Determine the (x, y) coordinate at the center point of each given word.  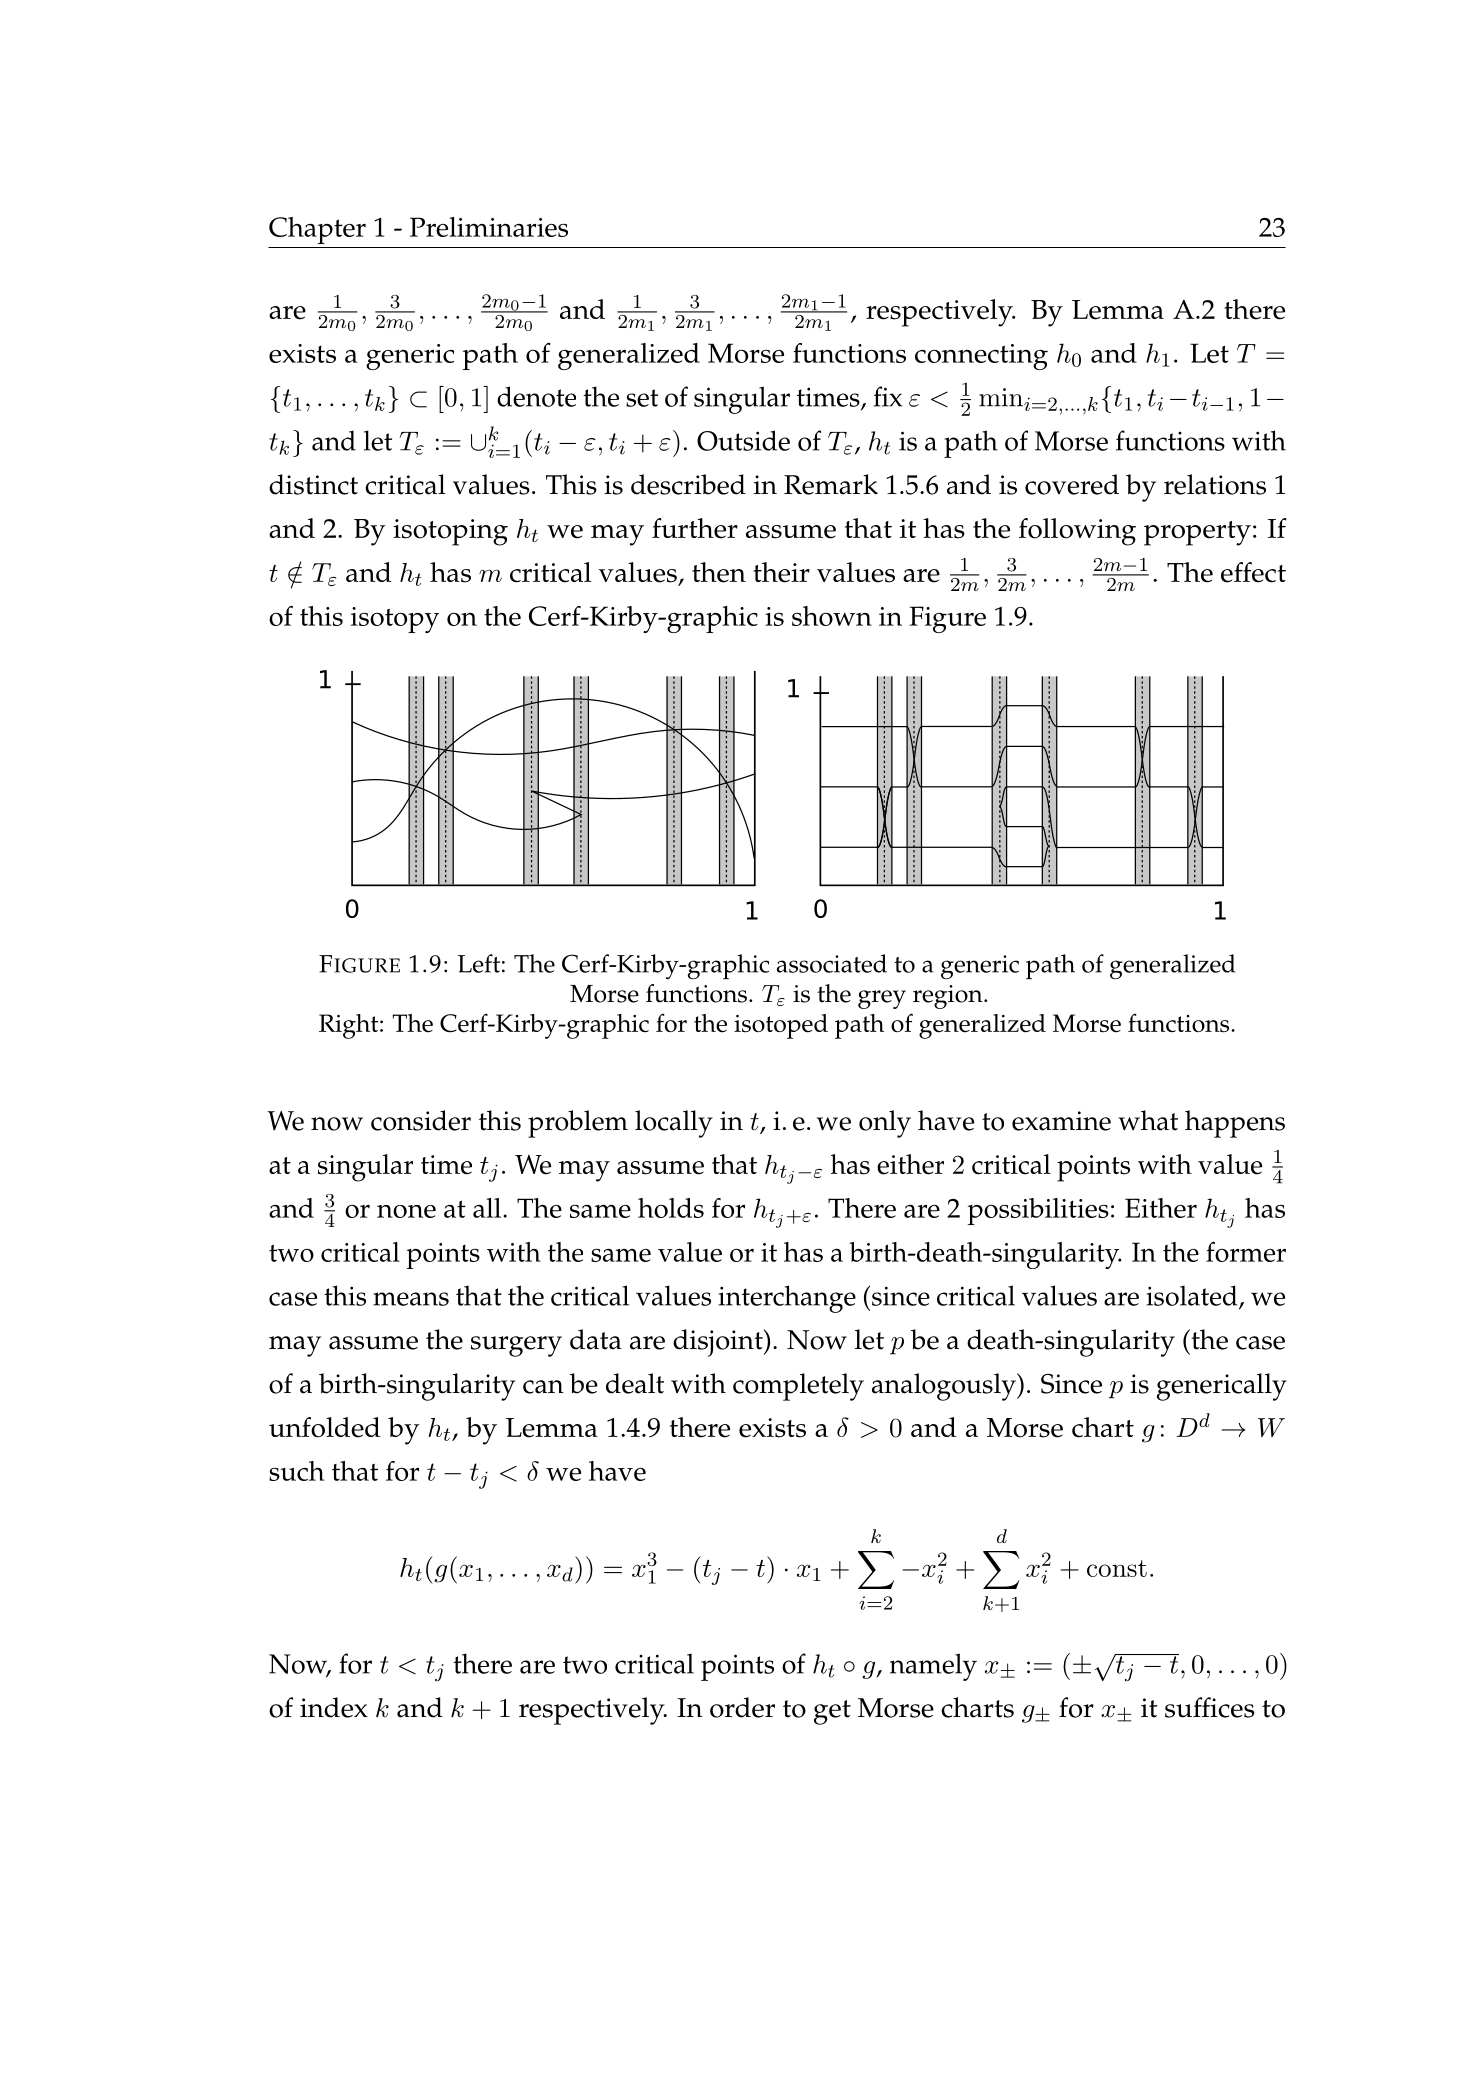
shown (832, 616)
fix (887, 396)
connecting (981, 357)
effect (1253, 572)
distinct (313, 484)
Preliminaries (489, 227)
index (334, 1707)
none (406, 1211)
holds (671, 1208)
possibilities (1038, 1211)
